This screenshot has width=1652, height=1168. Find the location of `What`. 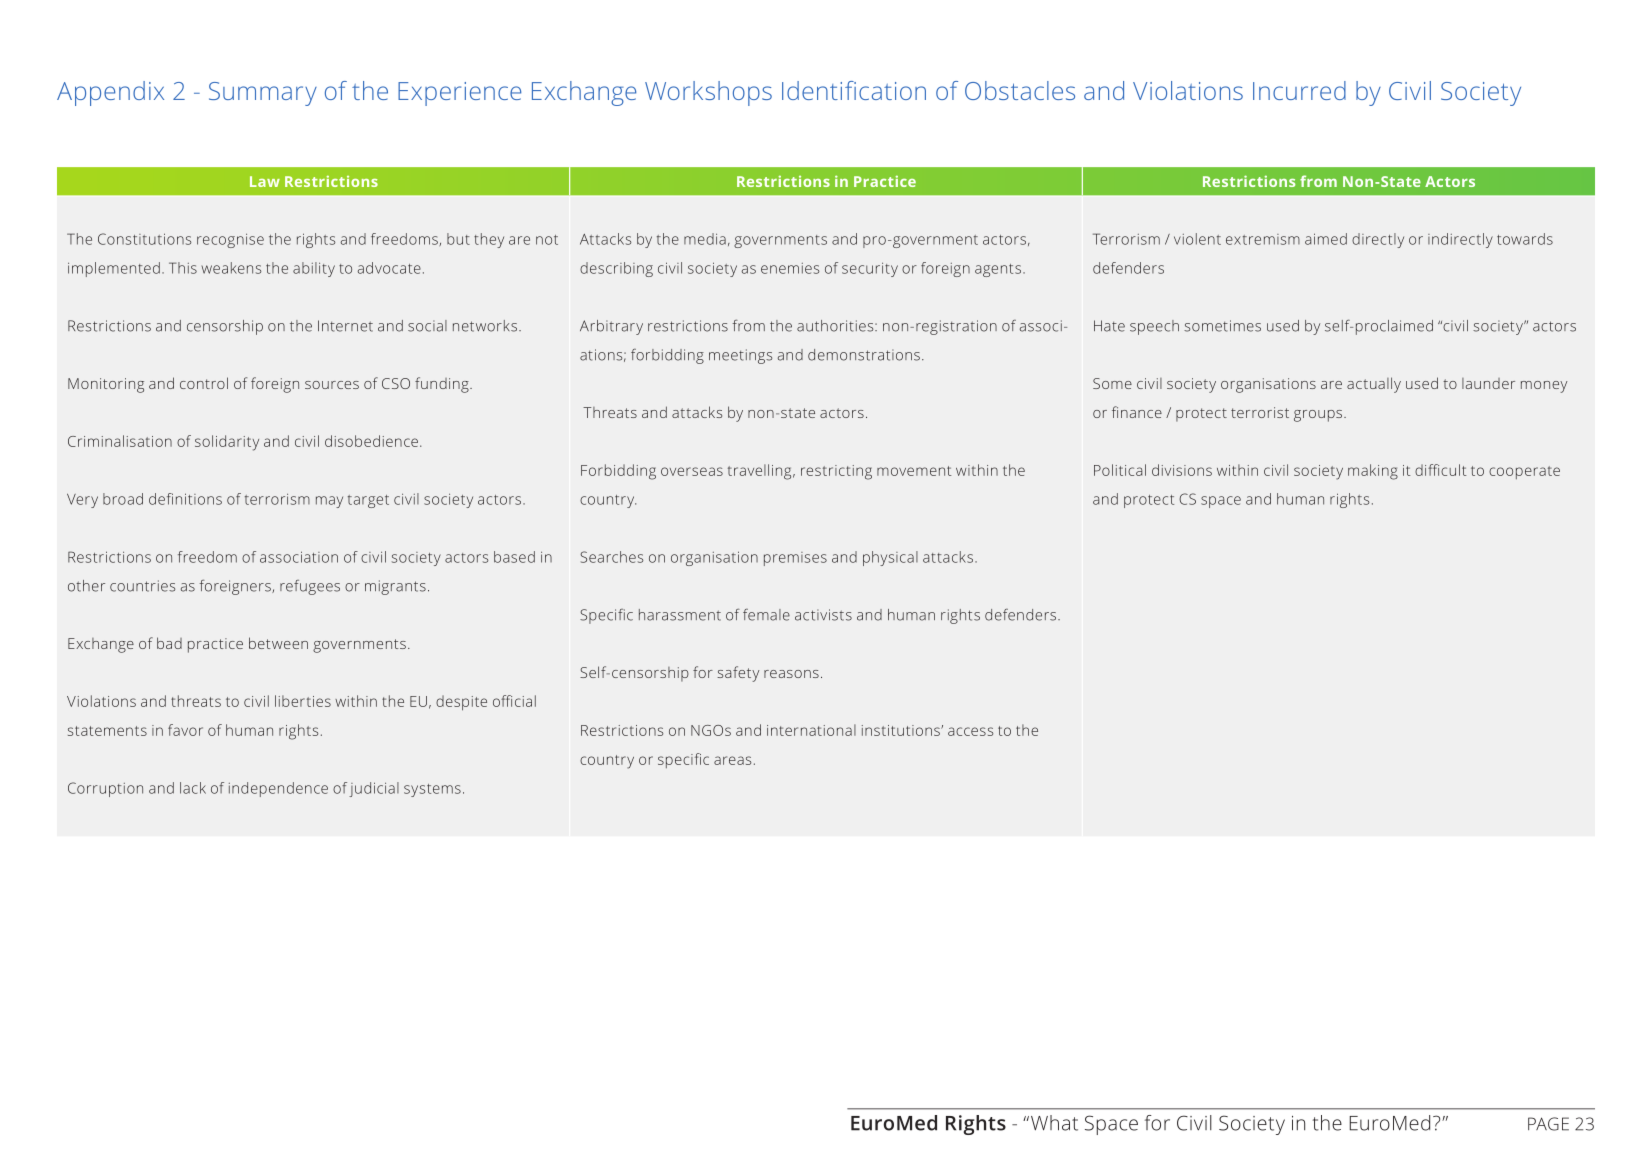

What is located at coordinates (1053, 1123).
